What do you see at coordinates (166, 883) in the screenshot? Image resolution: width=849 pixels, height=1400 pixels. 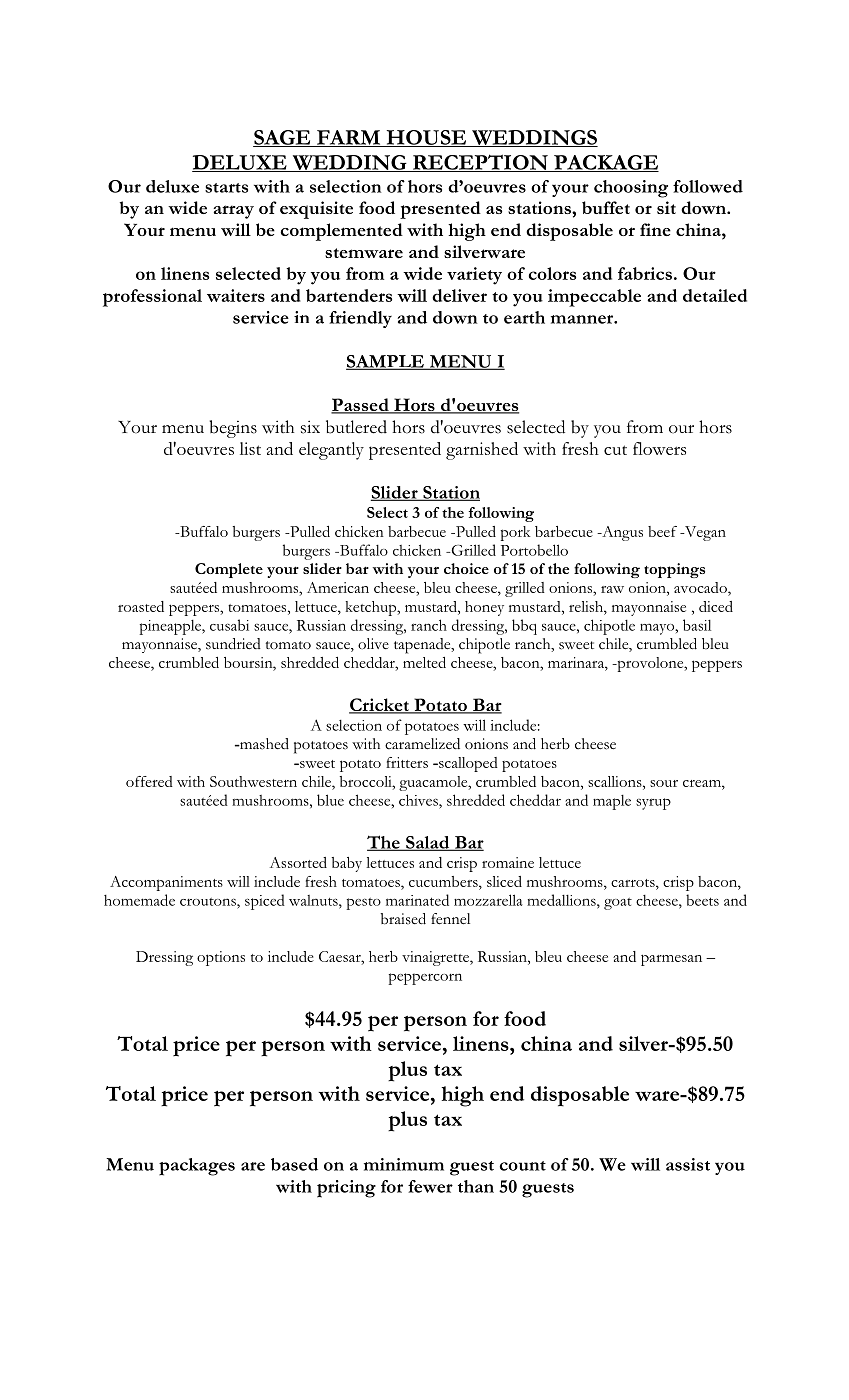 I see `Accompaniments` at bounding box center [166, 883].
